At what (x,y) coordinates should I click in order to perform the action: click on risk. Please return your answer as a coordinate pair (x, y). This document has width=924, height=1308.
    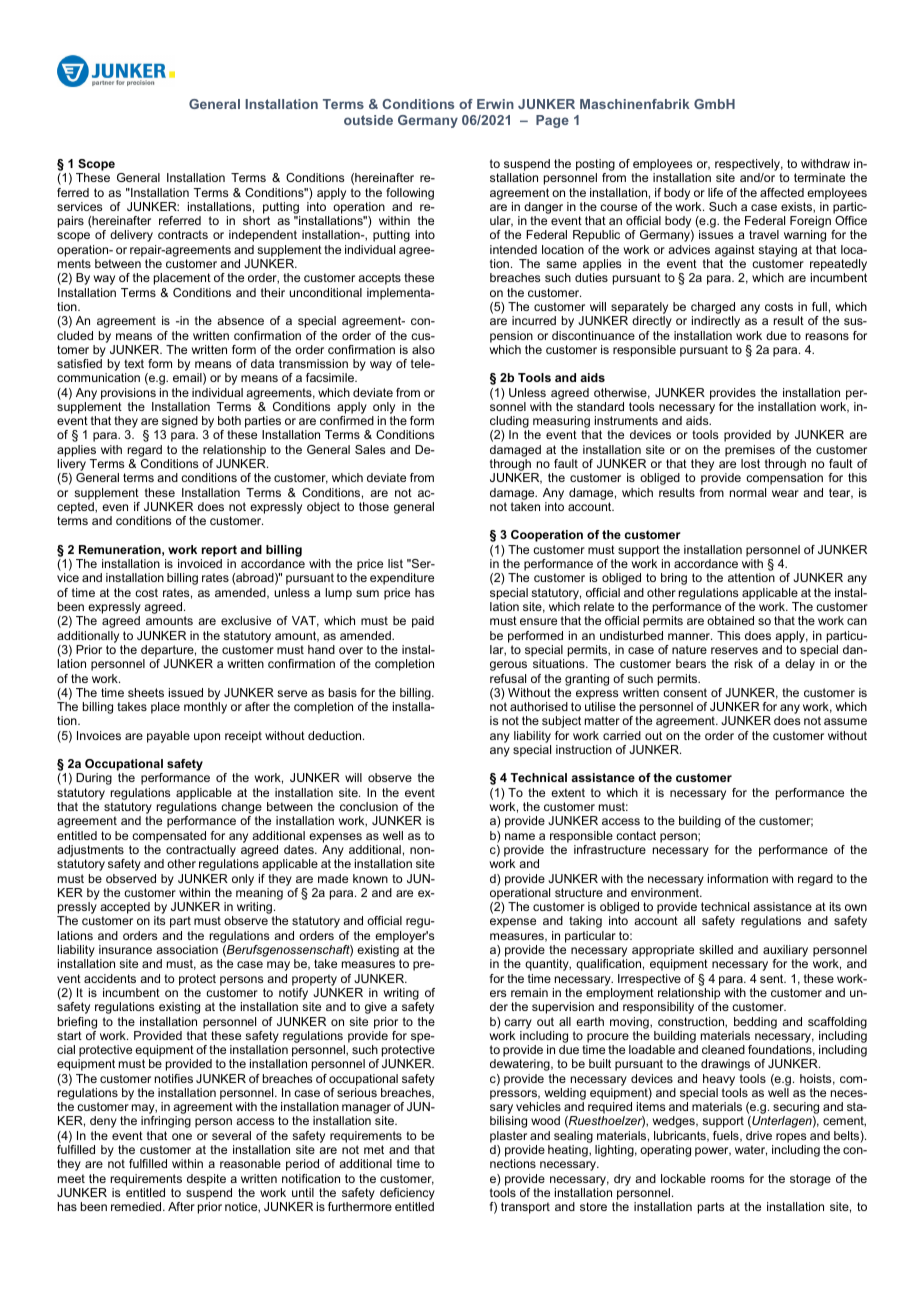
    Looking at the image, I should click on (744, 663).
